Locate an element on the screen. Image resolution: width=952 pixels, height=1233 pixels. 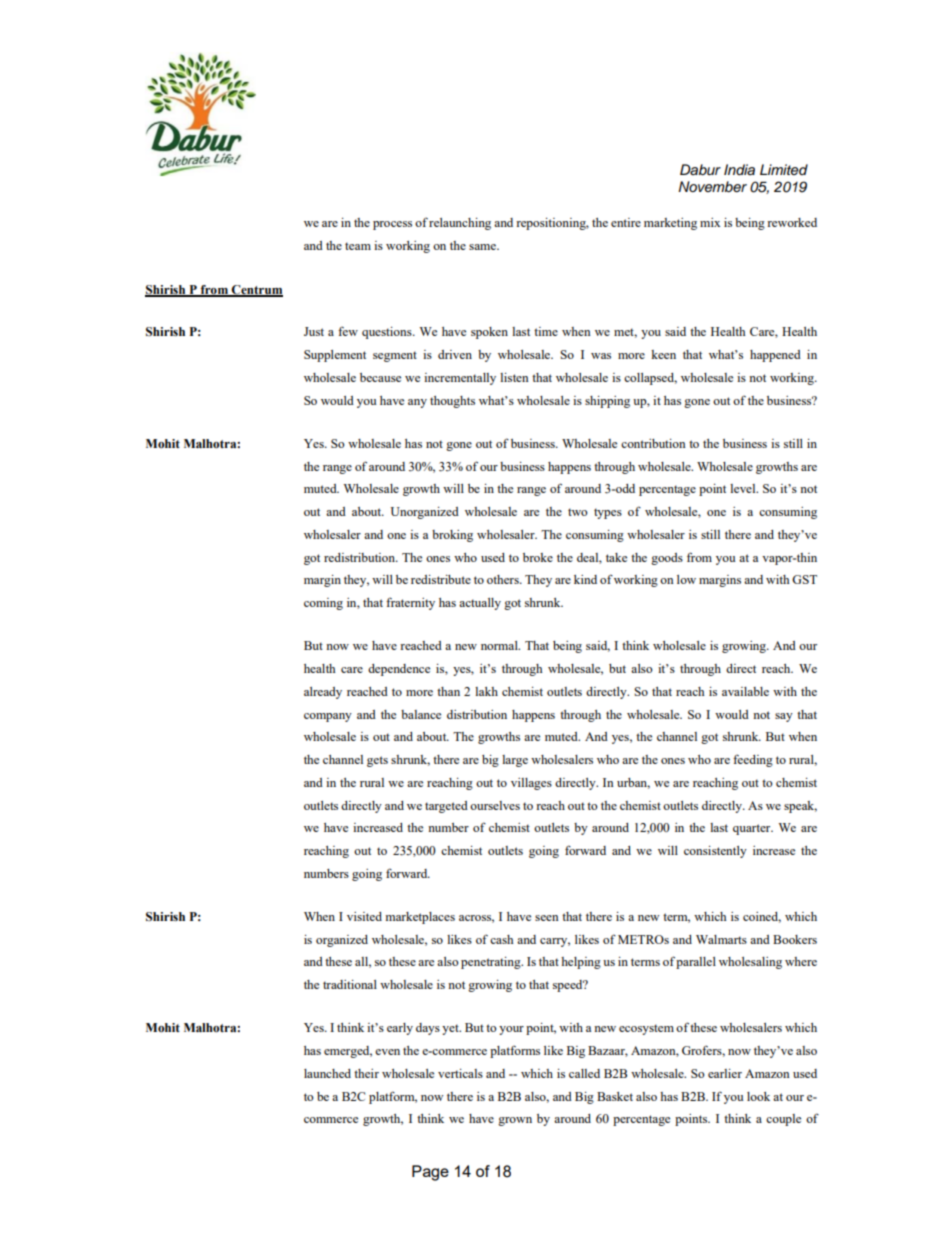
wholesaling is located at coordinates (750, 963).
